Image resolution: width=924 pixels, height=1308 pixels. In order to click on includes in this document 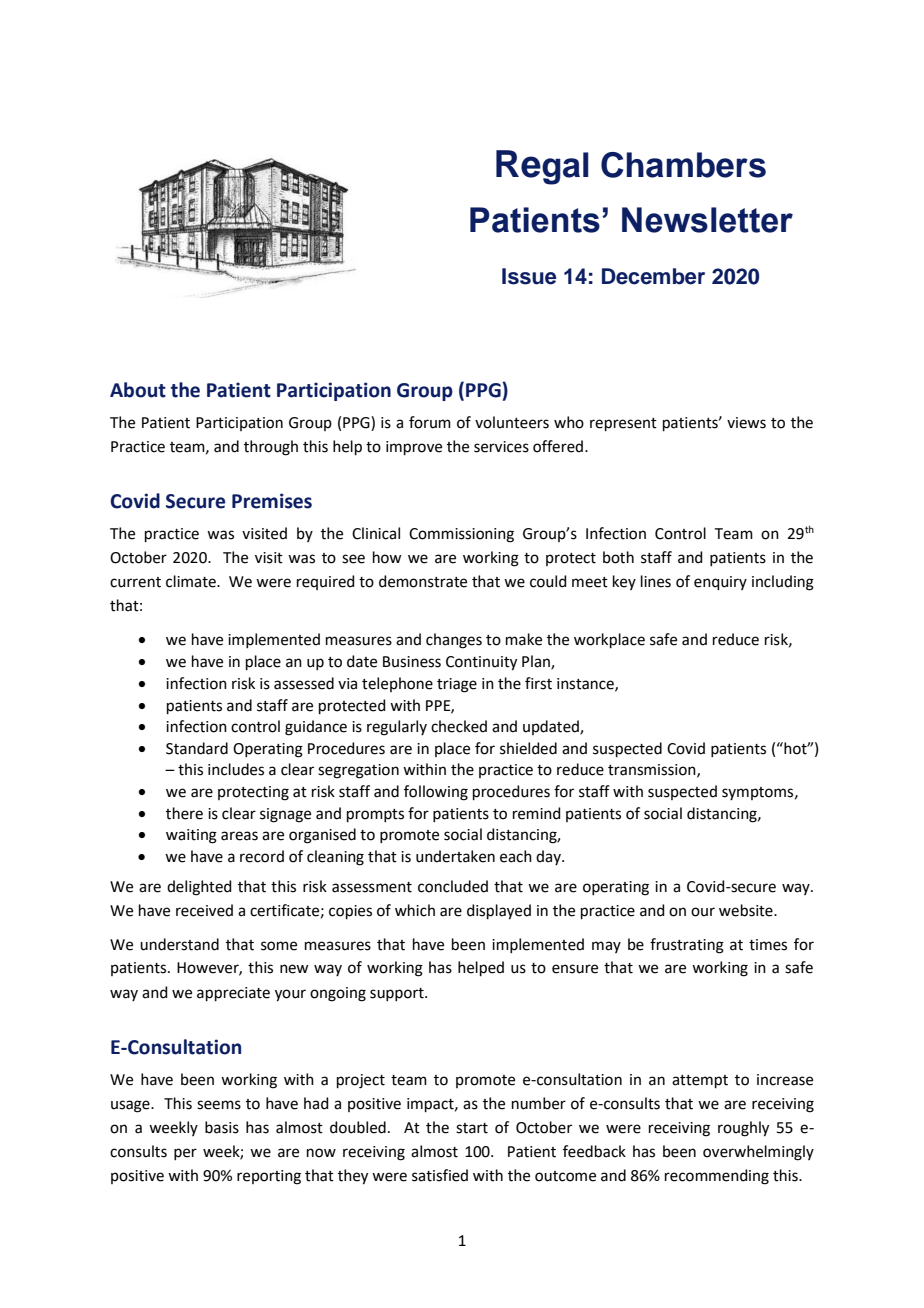, I will do `click(236, 769)`.
